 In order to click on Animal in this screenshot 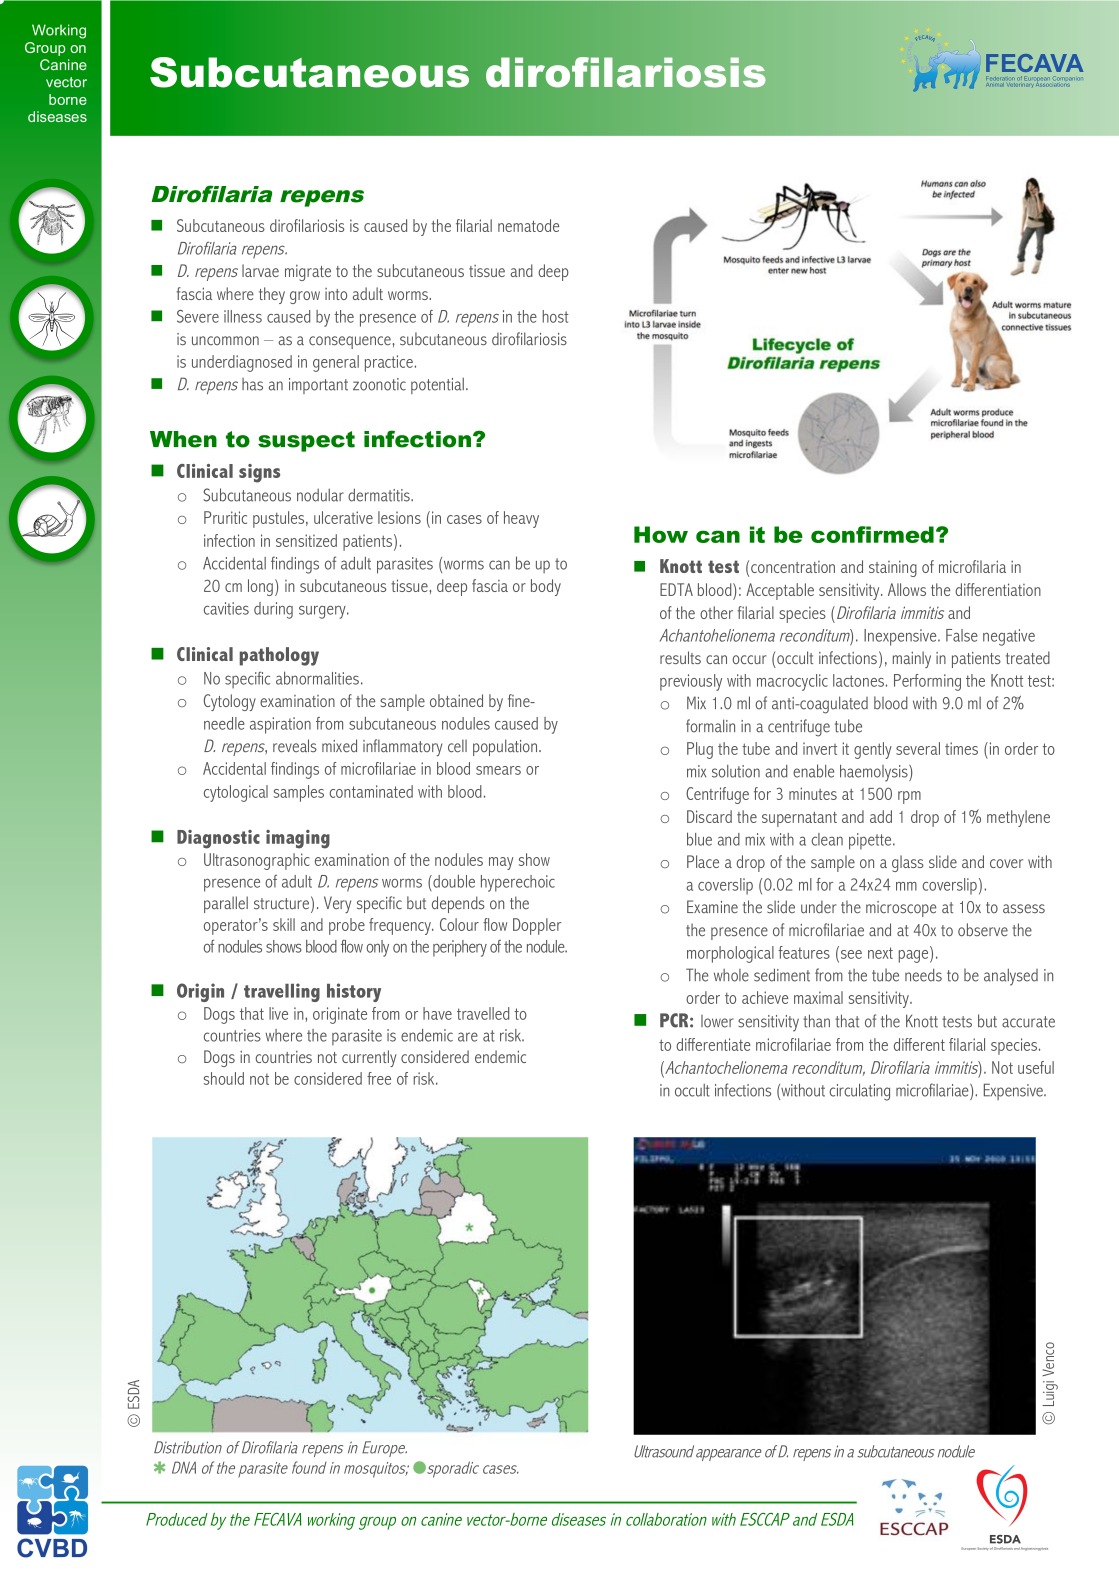, I will do `click(994, 84)`.
